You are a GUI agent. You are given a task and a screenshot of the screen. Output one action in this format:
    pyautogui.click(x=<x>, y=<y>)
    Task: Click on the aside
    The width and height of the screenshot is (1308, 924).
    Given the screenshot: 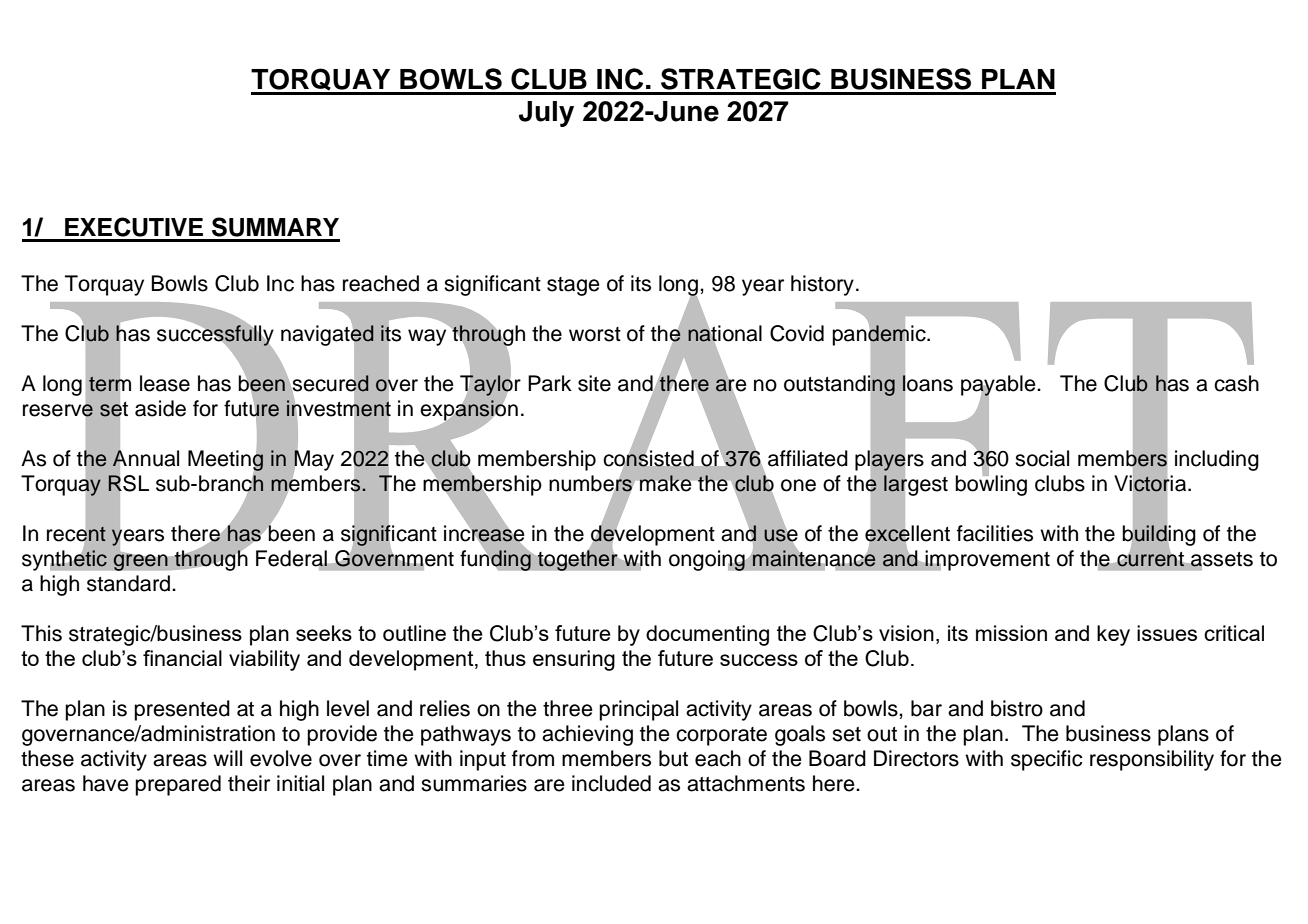 What is the action you would take?
    pyautogui.click(x=160, y=408)
